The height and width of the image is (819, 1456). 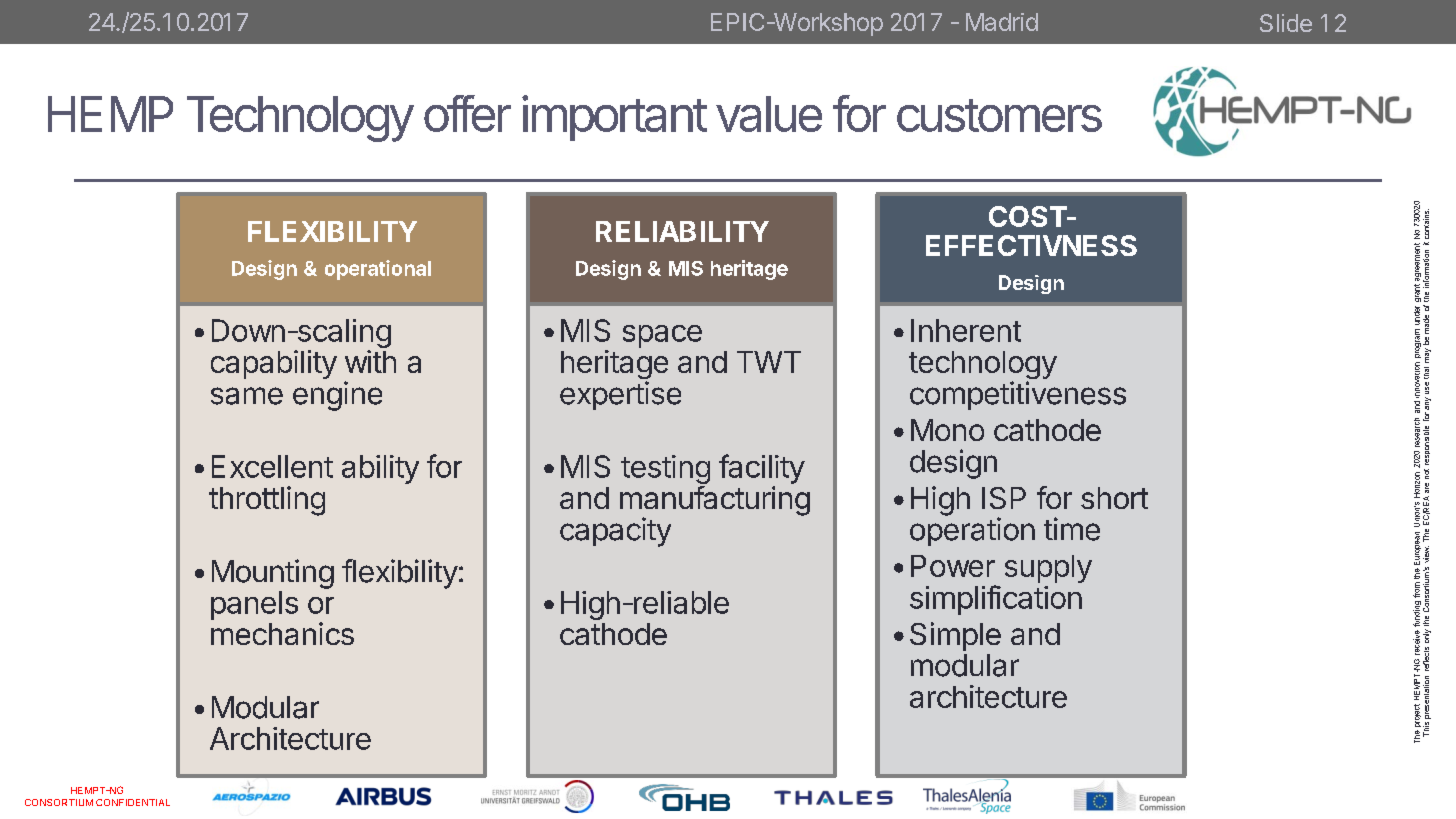 What do you see at coordinates (467, 113) in the image?
I see `offer` at bounding box center [467, 113].
